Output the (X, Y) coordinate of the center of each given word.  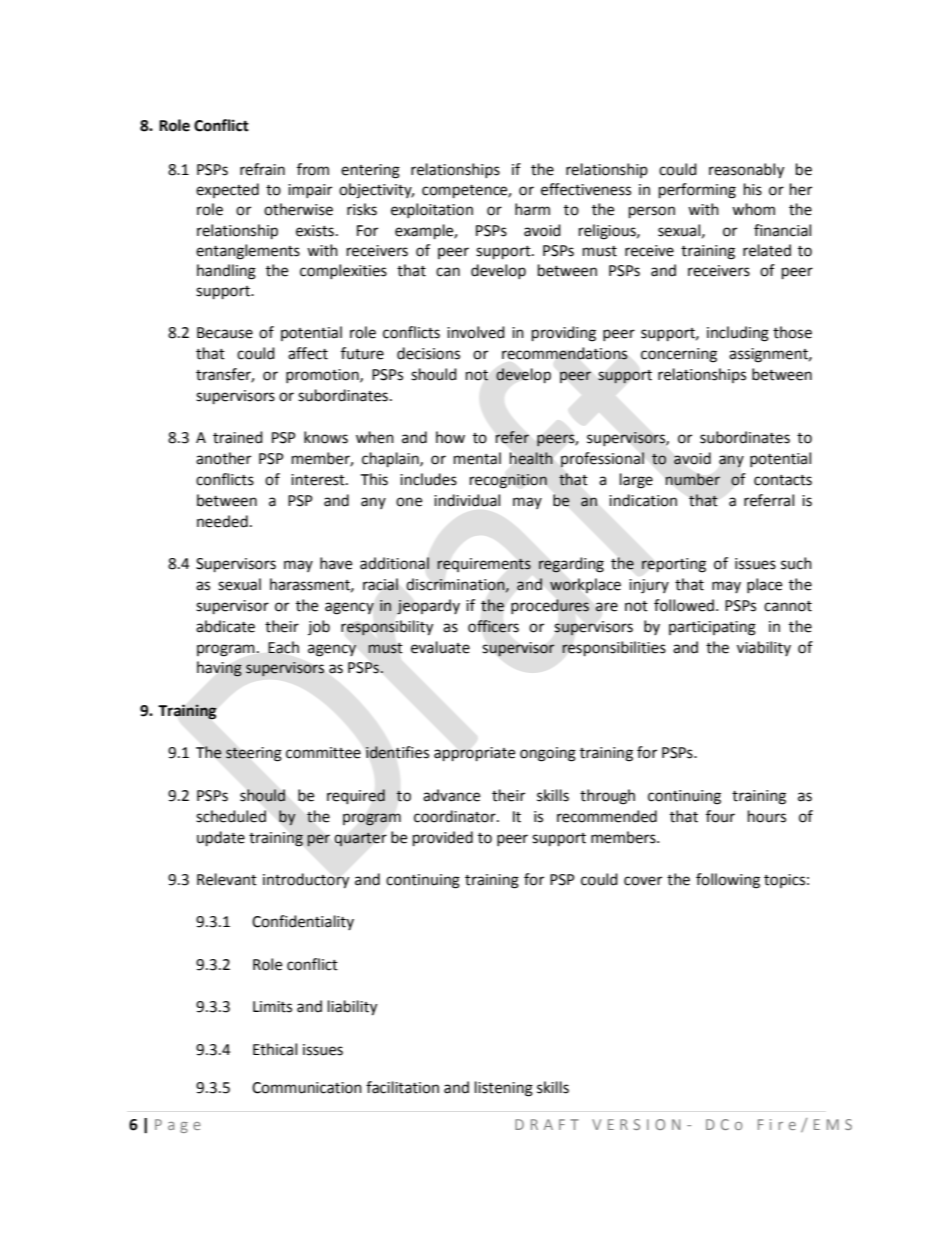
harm (532, 209)
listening (504, 1089)
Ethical (275, 1049)
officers (493, 626)
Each (283, 647)
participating (712, 628)
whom (753, 209)
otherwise (298, 209)
